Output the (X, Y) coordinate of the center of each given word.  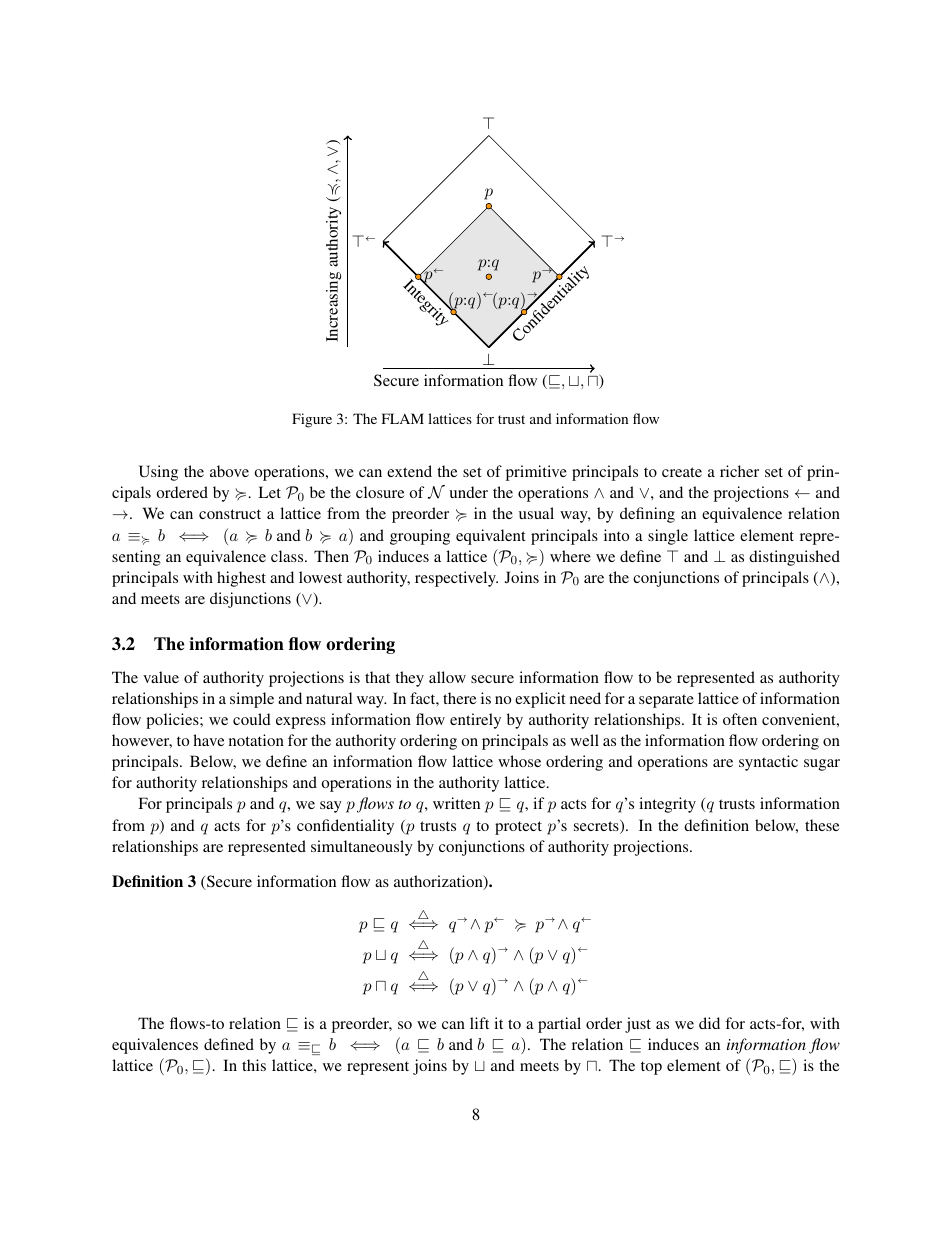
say (331, 807)
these (822, 825)
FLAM (403, 418)
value (161, 677)
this (254, 1065)
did (709, 1023)
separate (666, 701)
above (229, 471)
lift (479, 1023)
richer (739, 471)
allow (447, 677)
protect (518, 828)
